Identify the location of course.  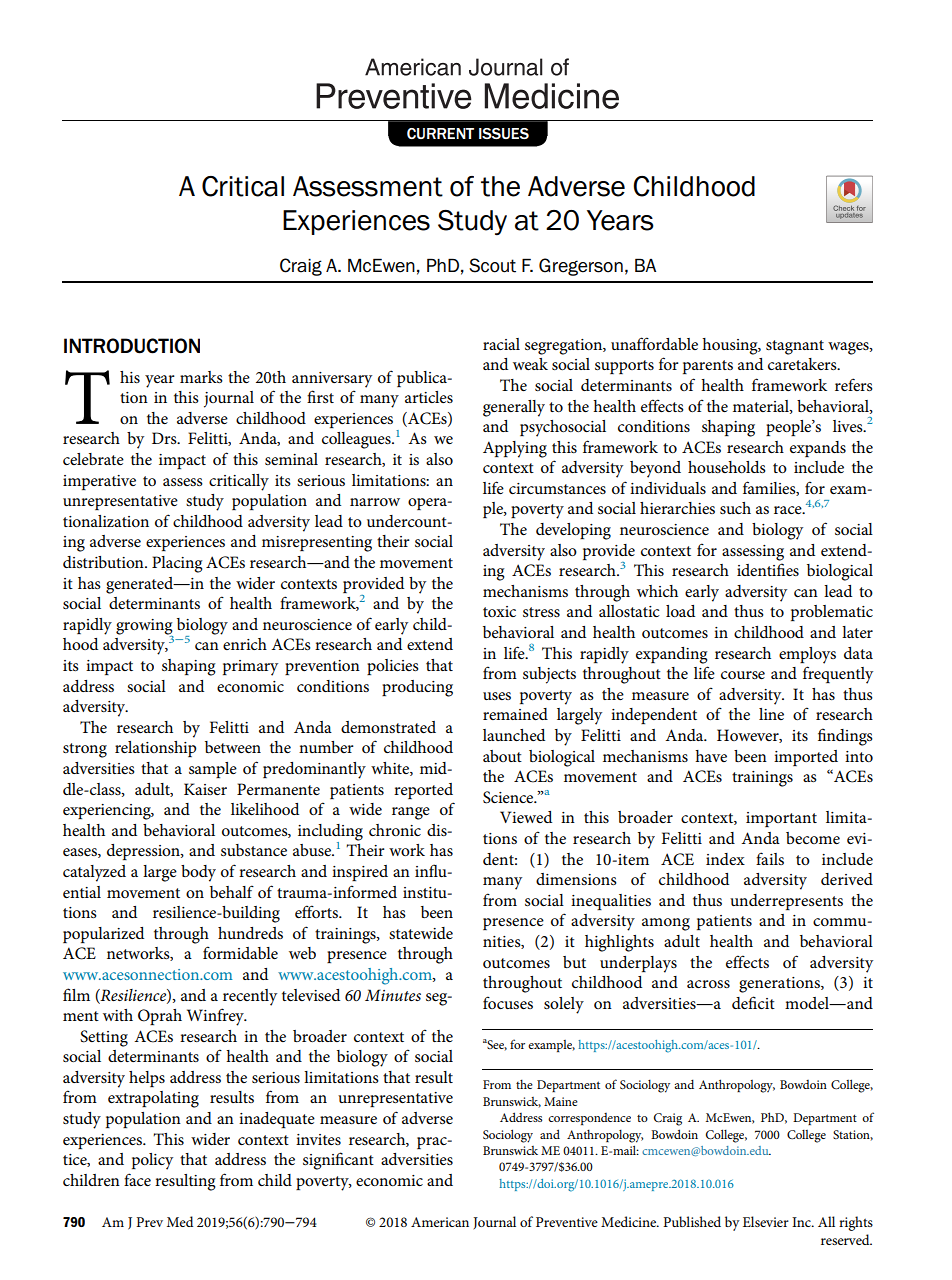
(743, 675).
